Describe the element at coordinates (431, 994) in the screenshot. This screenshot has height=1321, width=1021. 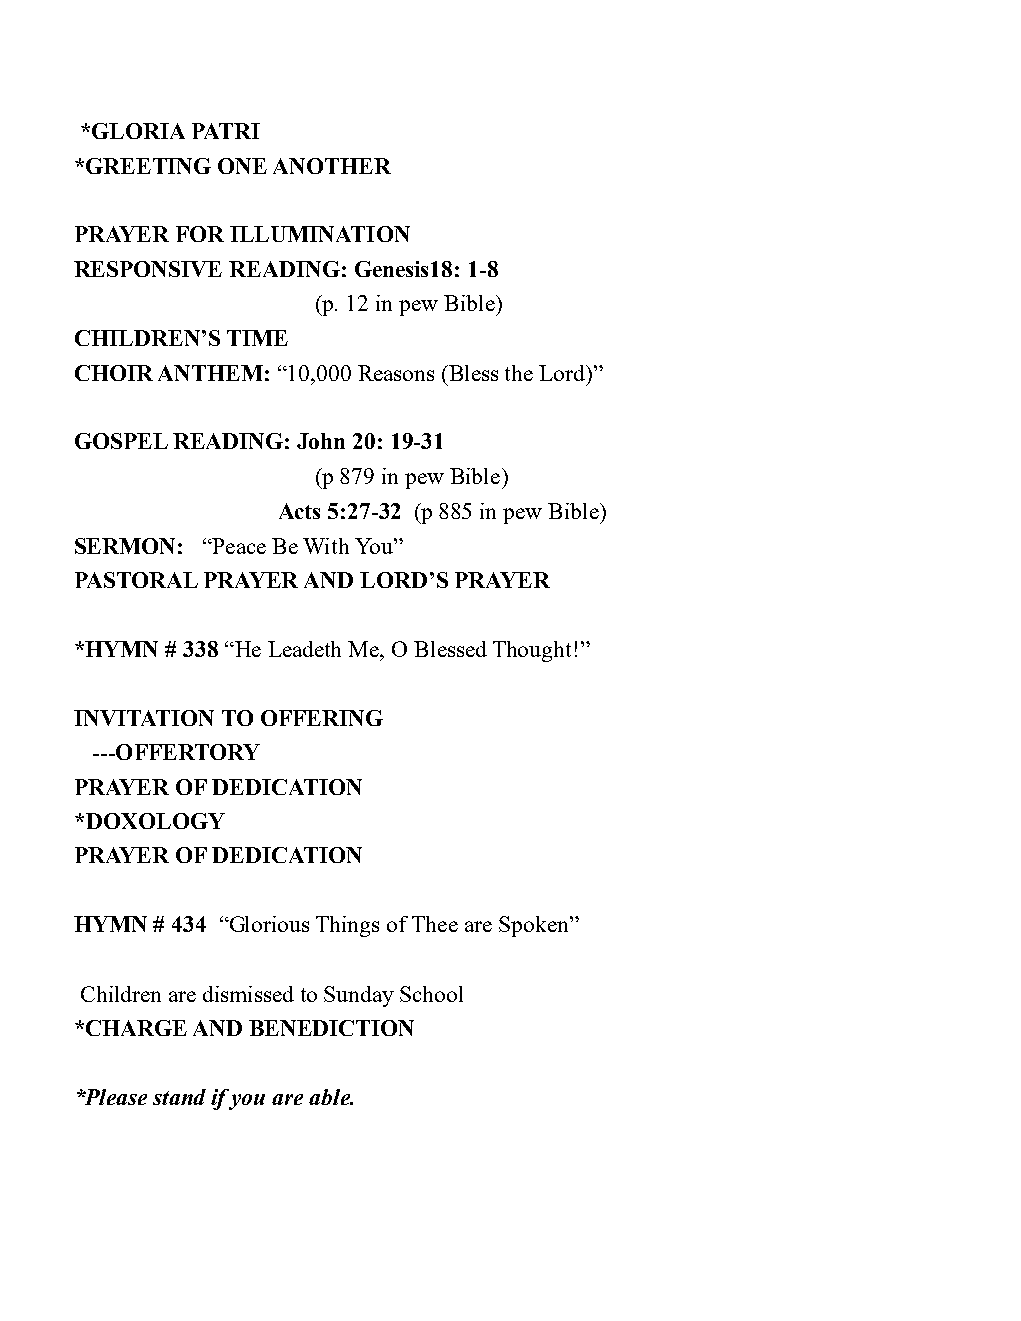
I see `School` at that location.
